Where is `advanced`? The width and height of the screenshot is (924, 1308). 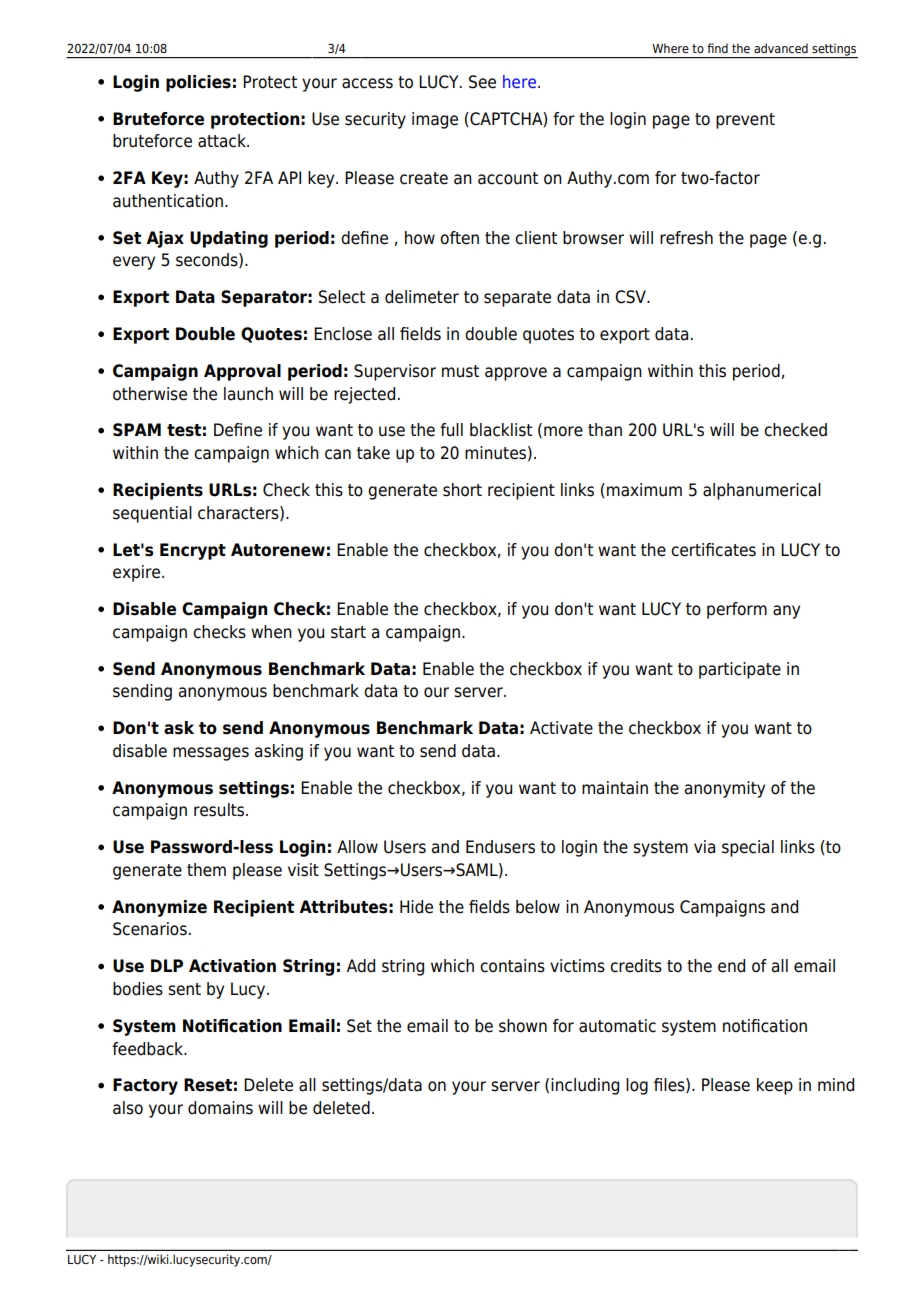
advanced is located at coordinates (781, 48).
